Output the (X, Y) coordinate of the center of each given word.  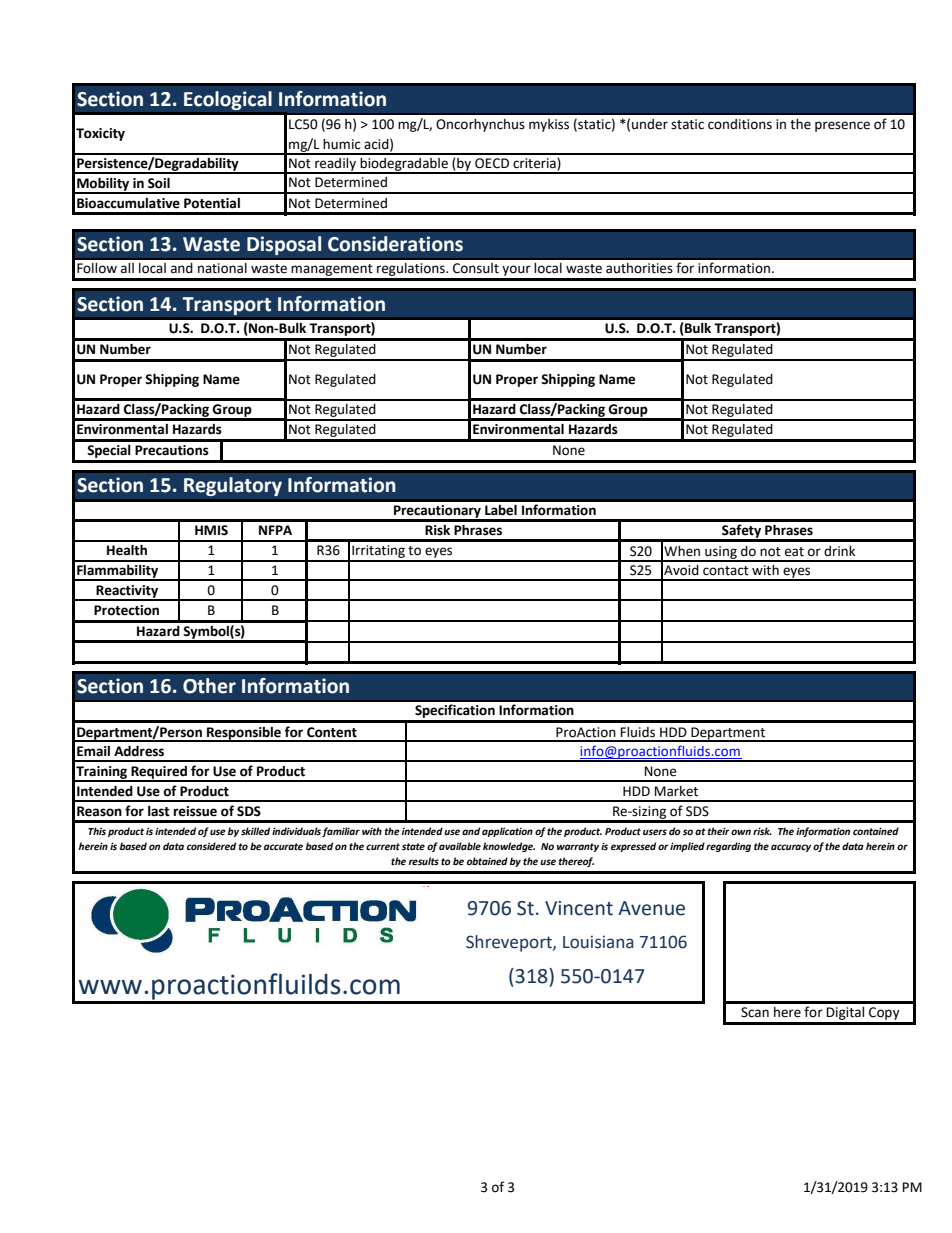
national (222, 268)
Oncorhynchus (480, 125)
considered (211, 846)
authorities (639, 268)
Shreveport (510, 943)
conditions (740, 124)
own (741, 832)
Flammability (118, 573)
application (507, 832)
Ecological (228, 101)
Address (139, 751)
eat (794, 552)
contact (726, 571)
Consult (476, 268)
